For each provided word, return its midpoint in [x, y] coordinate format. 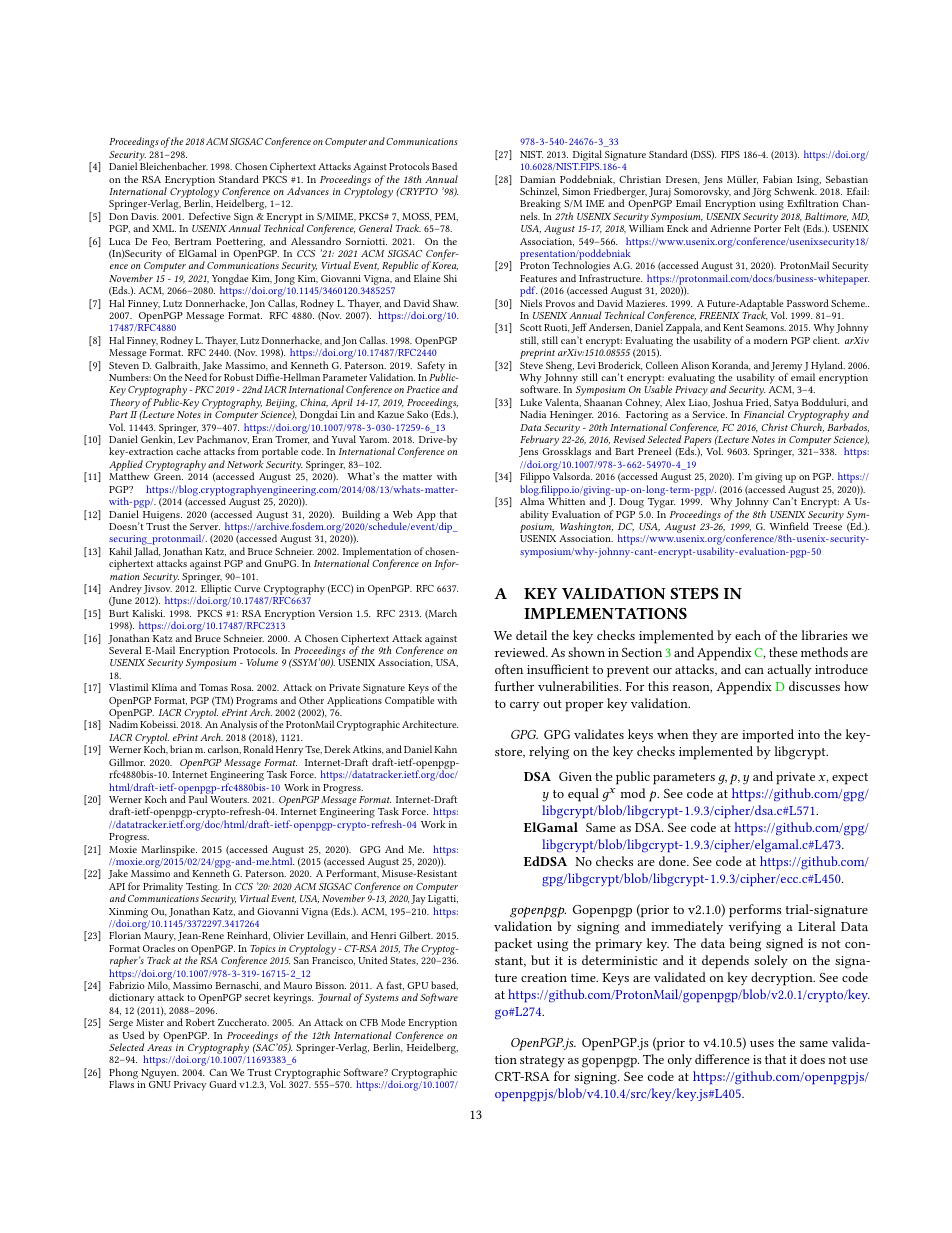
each [748, 635]
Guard [223, 1084]
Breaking [540, 206]
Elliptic [215, 589]
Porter [767, 228]
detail [531, 635]
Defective [210, 216]
